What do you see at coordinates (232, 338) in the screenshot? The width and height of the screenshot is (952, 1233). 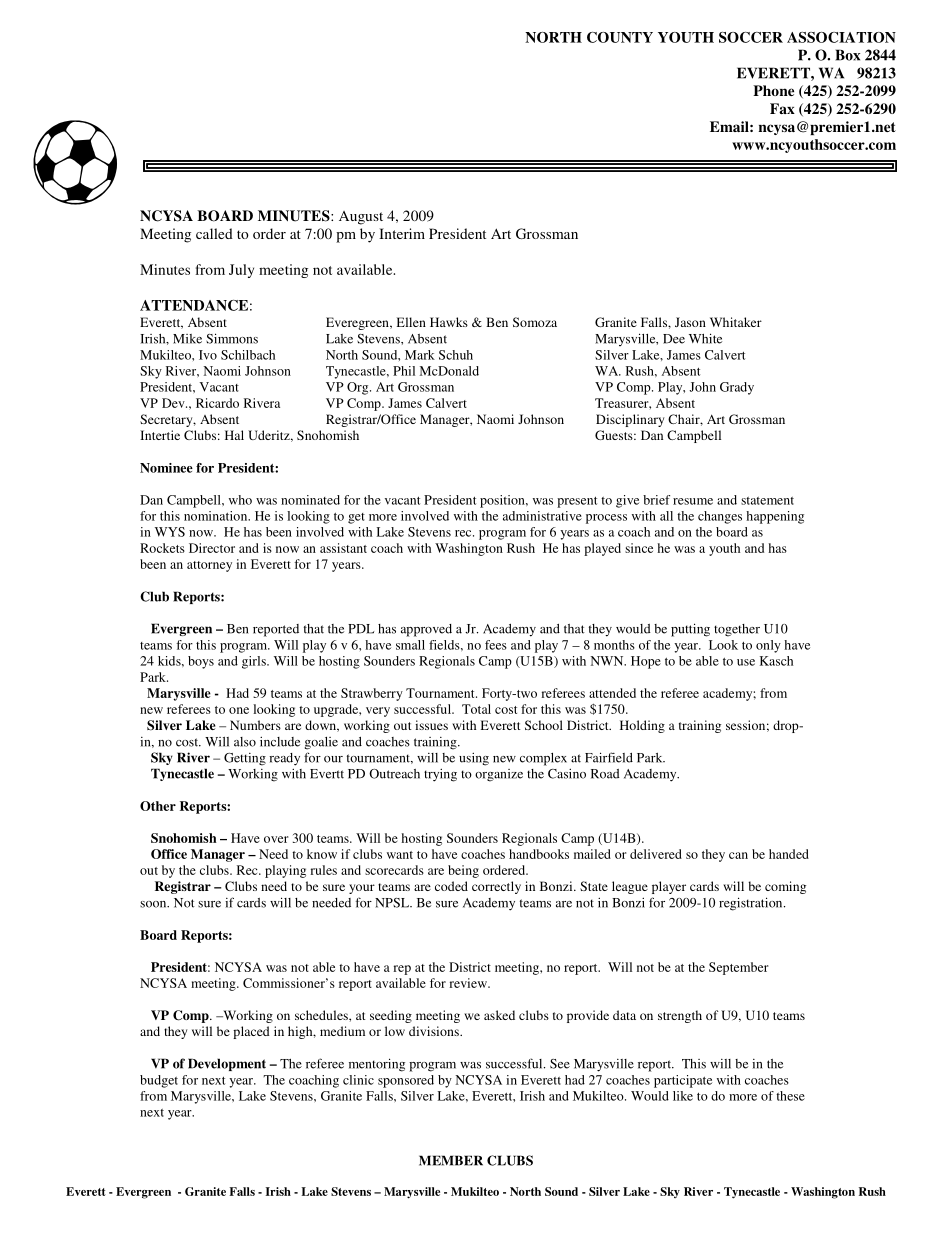 I see `Simmons` at bounding box center [232, 338].
